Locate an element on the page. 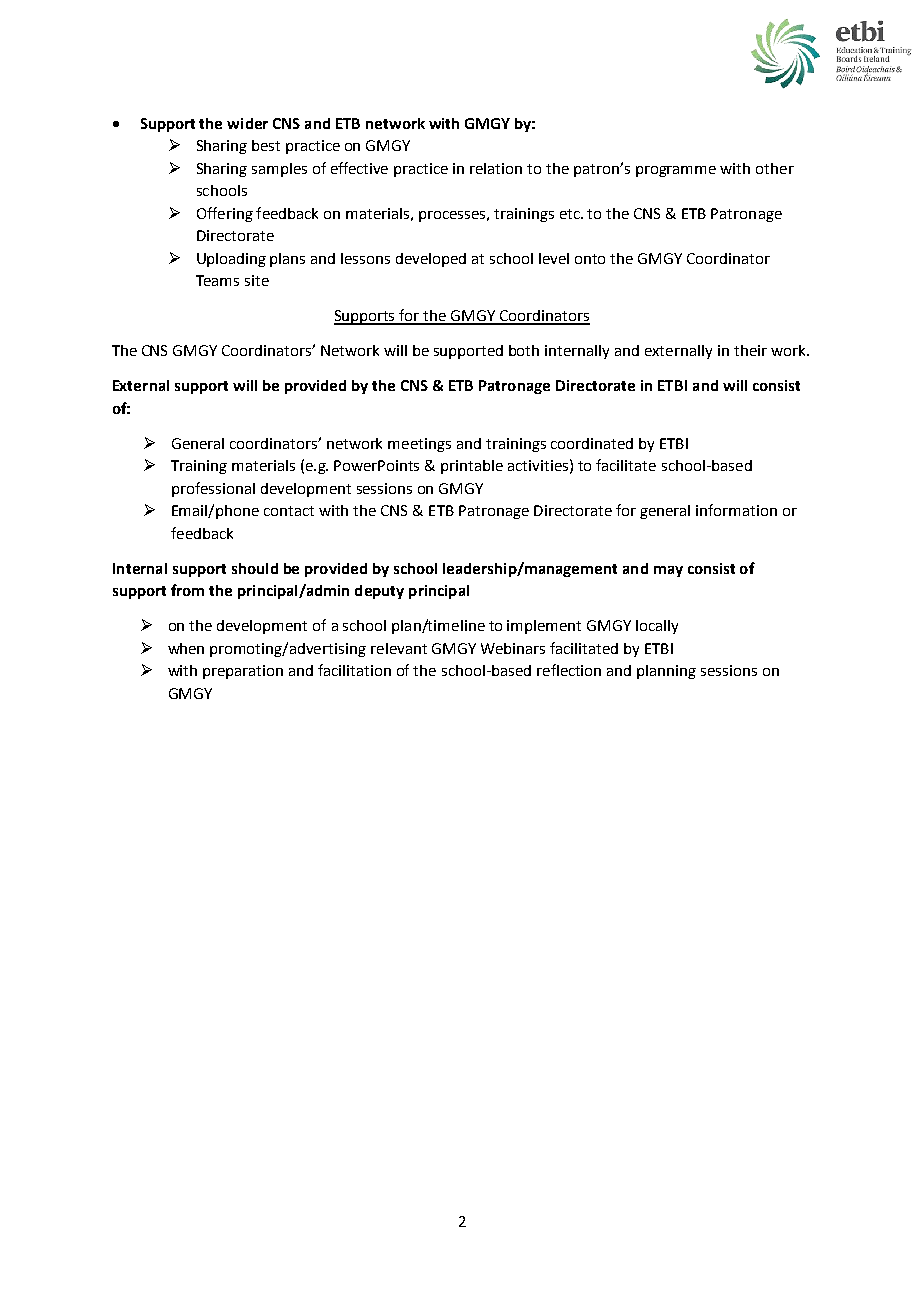  locally is located at coordinates (657, 627).
